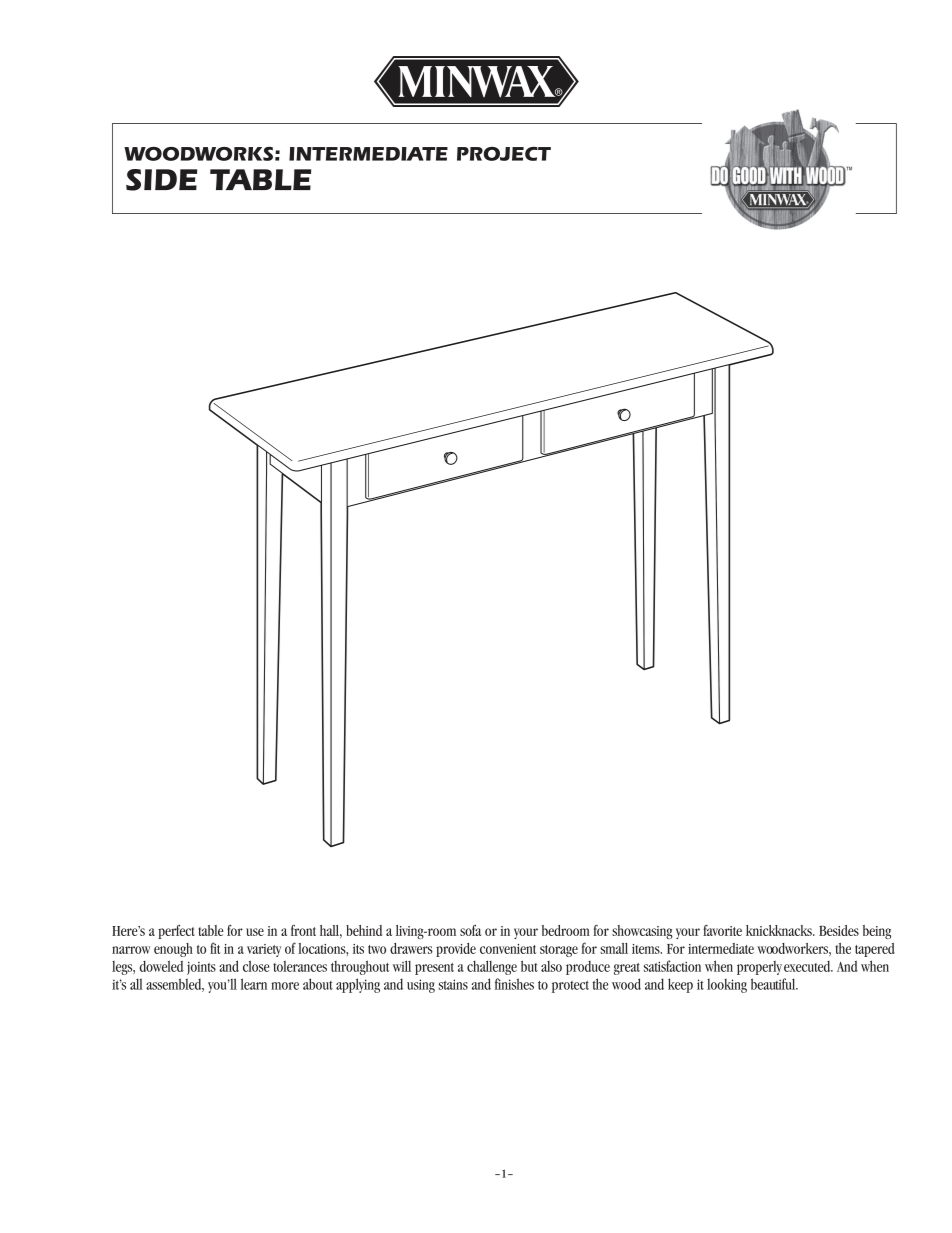 This page has height=1233, width=952. I want to click on sofa, so click(470, 930).
